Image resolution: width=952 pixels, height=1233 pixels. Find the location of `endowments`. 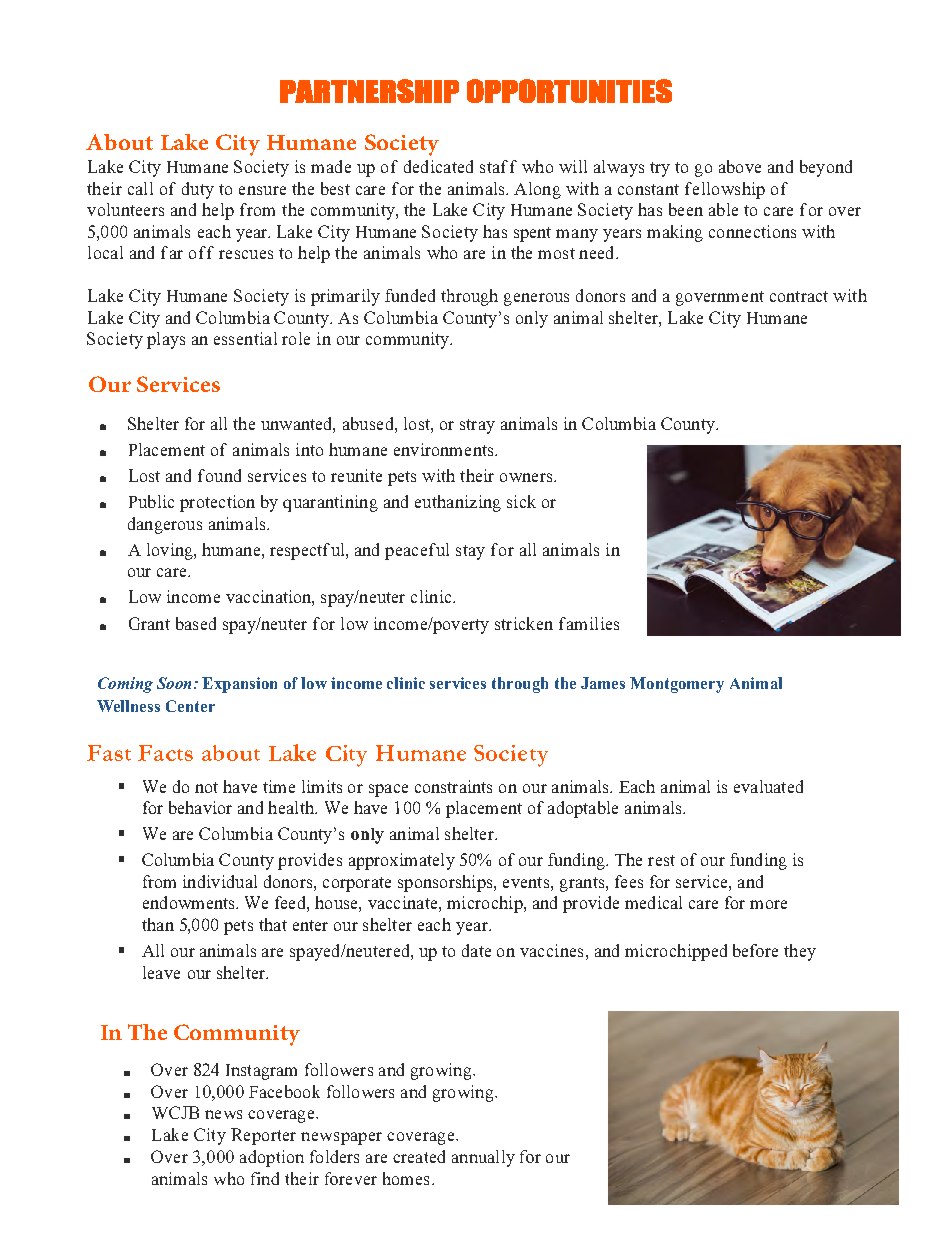

endowments is located at coordinates (190, 902).
